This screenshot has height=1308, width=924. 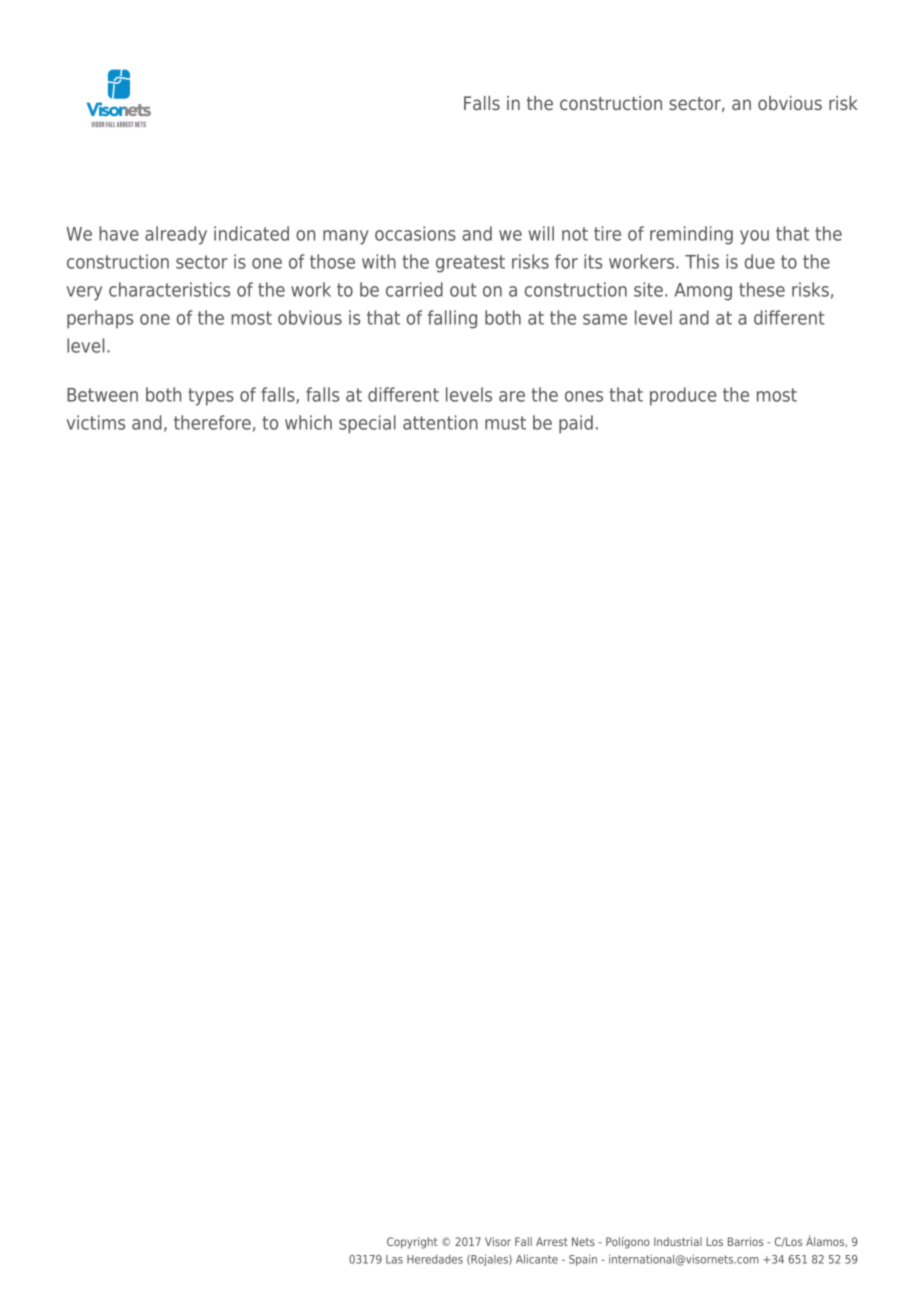 What do you see at coordinates (576, 424) in the screenshot?
I see `paid` at bounding box center [576, 424].
